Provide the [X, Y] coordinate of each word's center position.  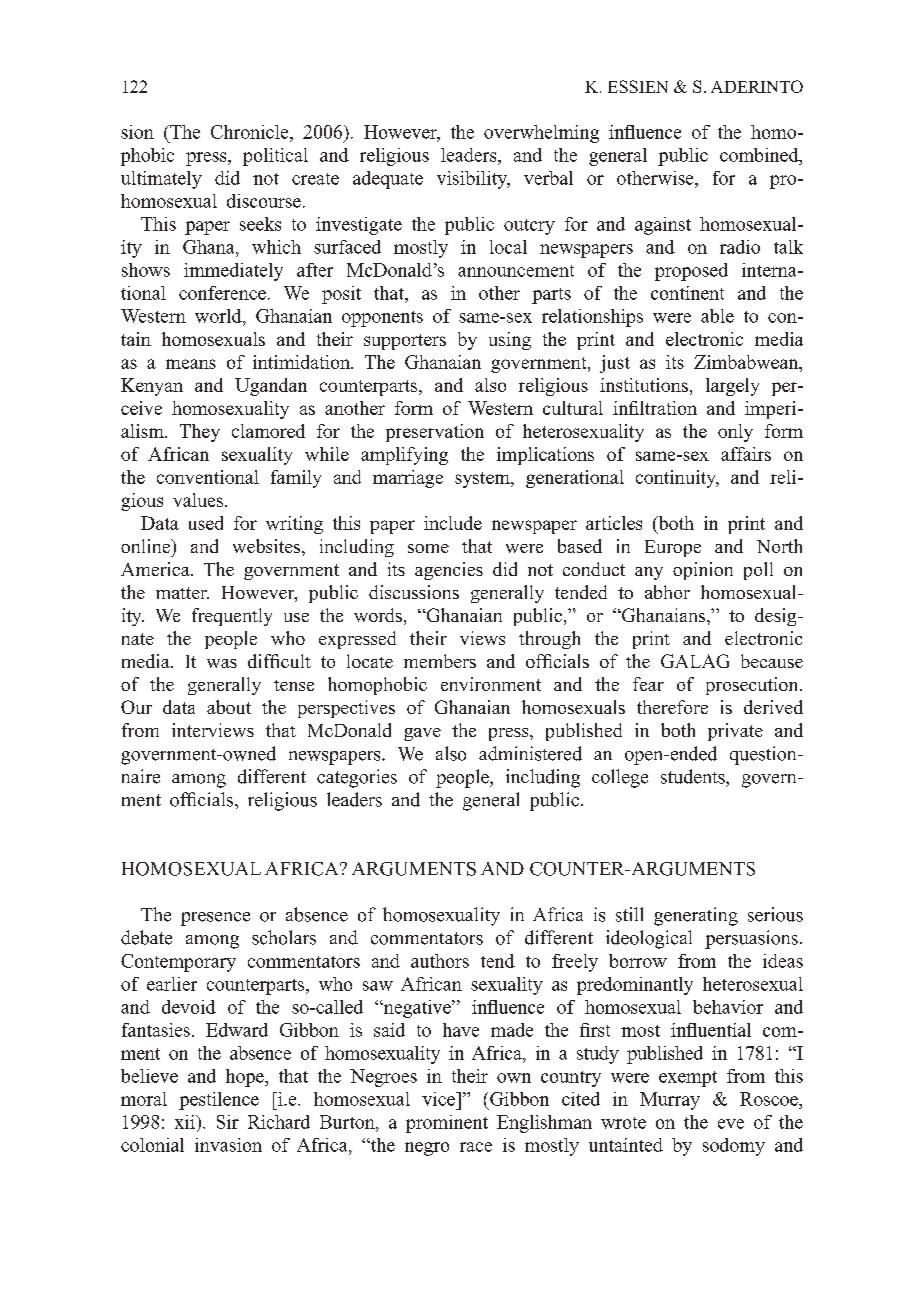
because [772, 661]
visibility [473, 180]
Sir [228, 1122]
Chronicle [251, 132]
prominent [447, 1124]
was [222, 663]
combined [760, 155]
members [440, 661]
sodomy [734, 1147]
